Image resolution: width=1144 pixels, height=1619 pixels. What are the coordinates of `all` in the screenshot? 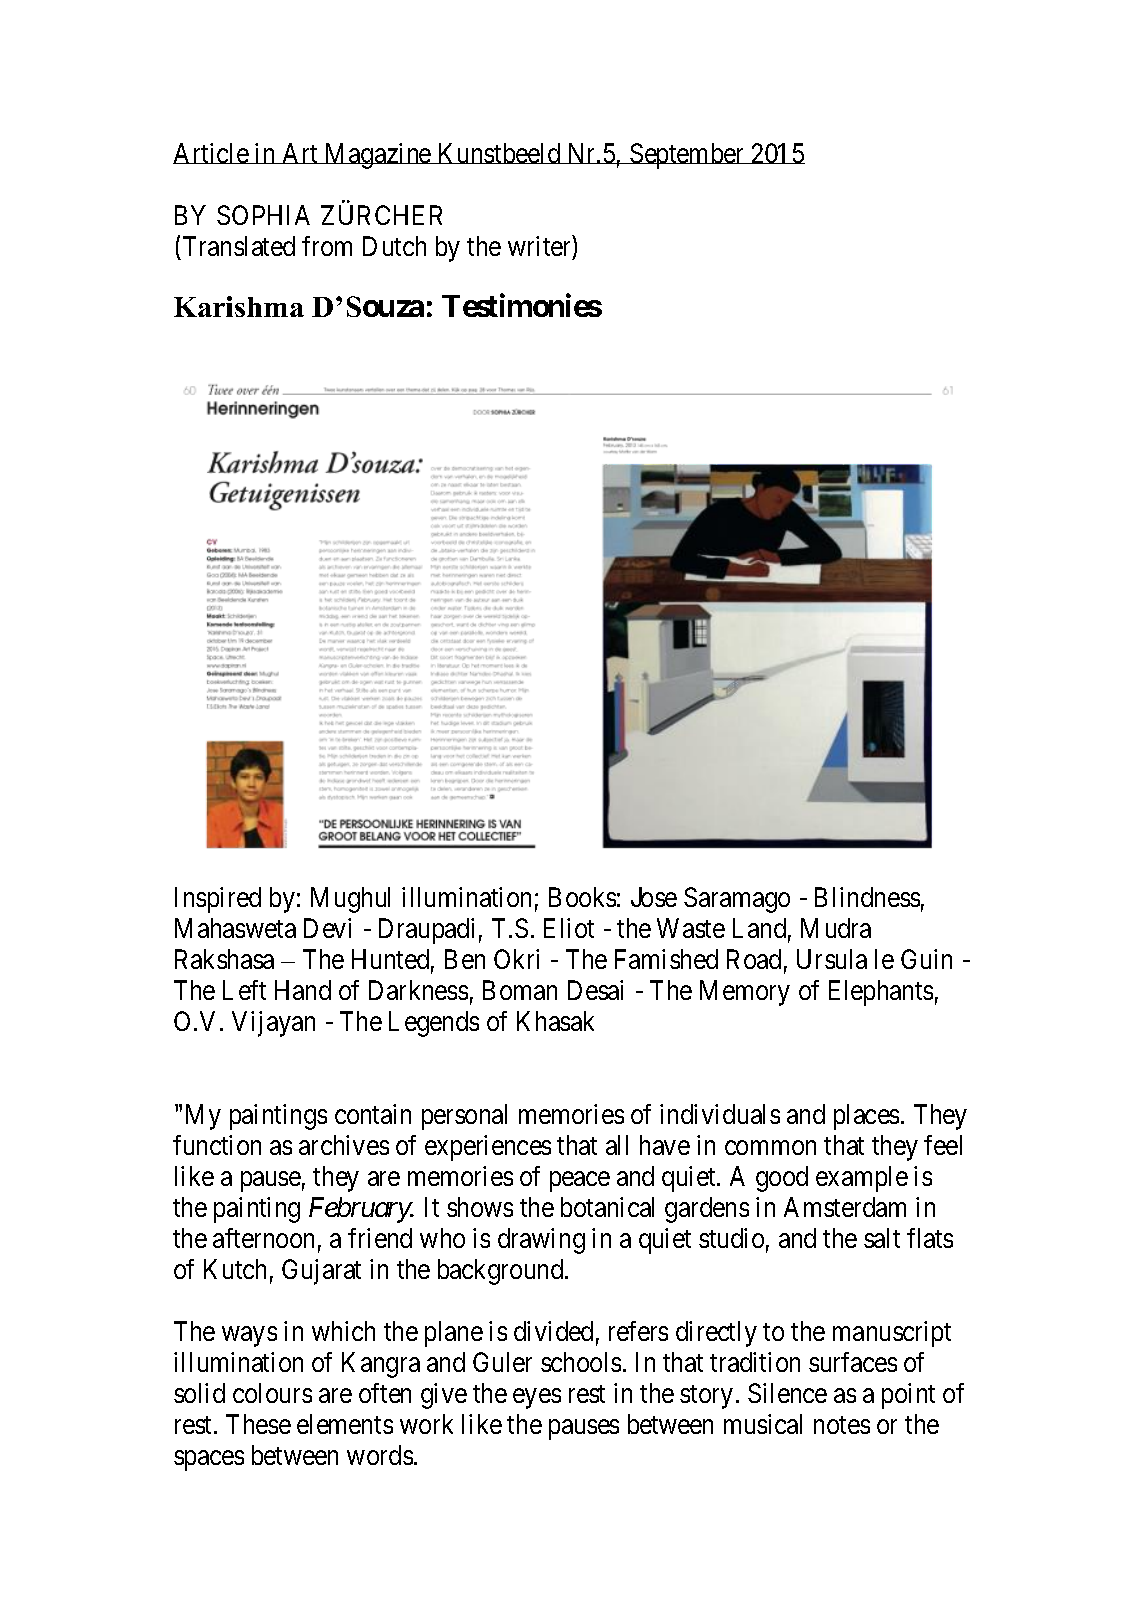 It's located at (617, 1145).
